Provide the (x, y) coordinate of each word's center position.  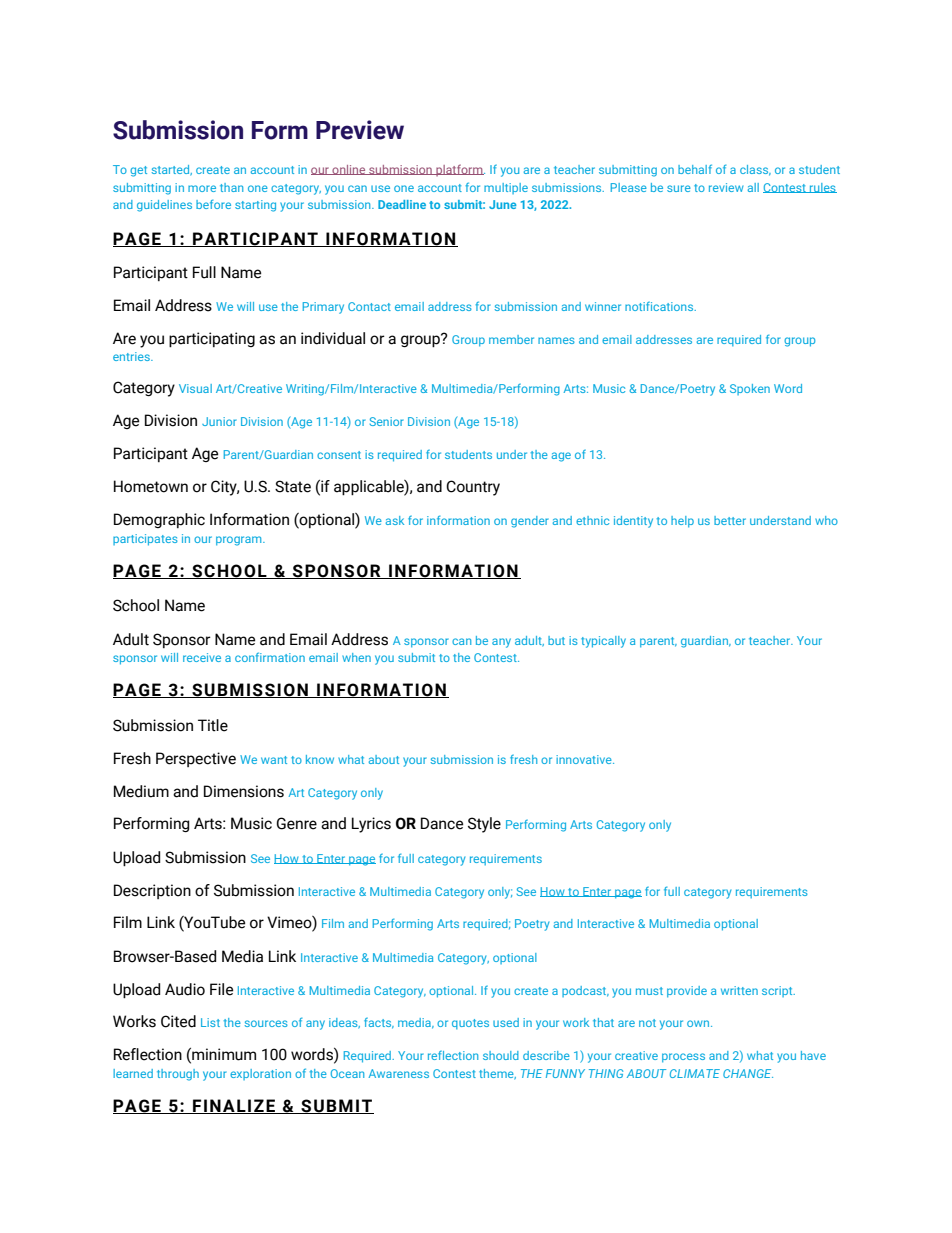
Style (484, 825)
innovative (585, 759)
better (730, 520)
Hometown (151, 486)
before (213, 204)
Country (473, 488)
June (502, 204)
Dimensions (244, 791)
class (755, 170)
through (178, 1075)
